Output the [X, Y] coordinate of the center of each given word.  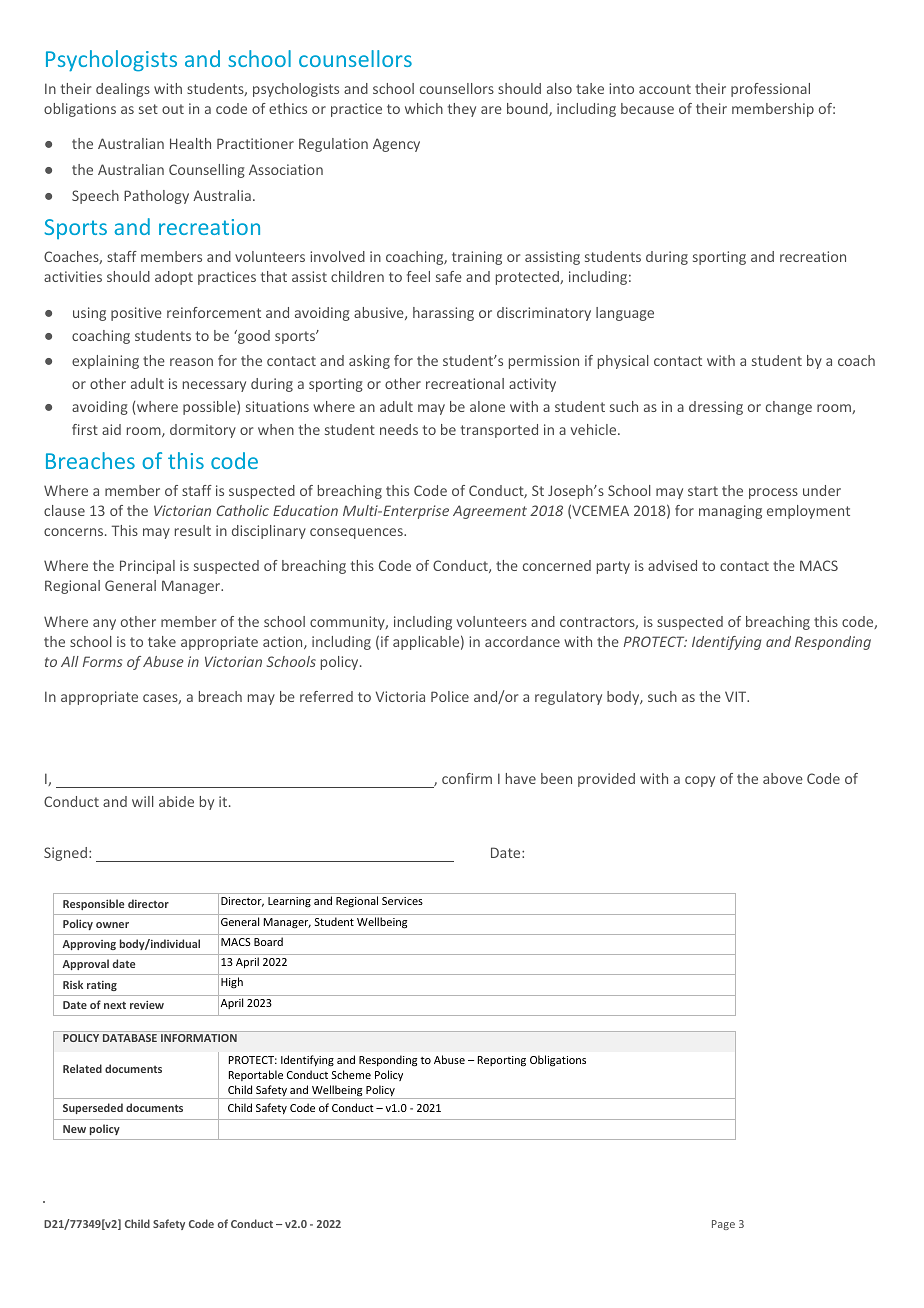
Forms [102, 661]
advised [672, 565]
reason [191, 362]
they [462, 110]
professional [770, 90]
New [74, 1129]
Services [402, 901]
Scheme [351, 1074]
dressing [716, 408]
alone [487, 406]
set [148, 109]
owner [112, 925]
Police [450, 696]
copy [700, 781]
